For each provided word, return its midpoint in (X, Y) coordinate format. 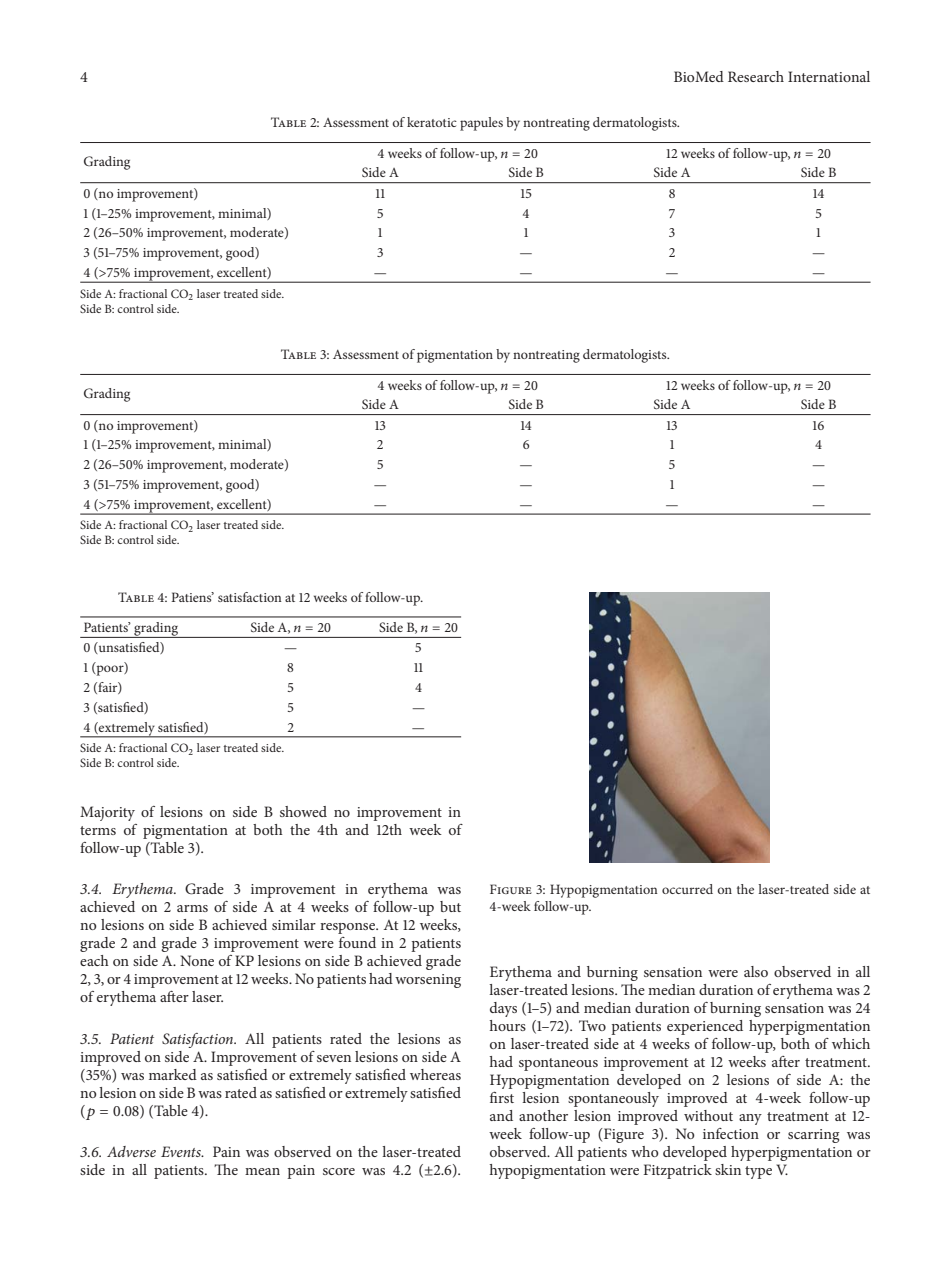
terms (98, 830)
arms (192, 908)
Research (756, 76)
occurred (687, 889)
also (756, 971)
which (851, 1043)
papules (481, 124)
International (829, 76)
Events (182, 1151)
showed (303, 811)
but (450, 906)
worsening (428, 981)
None (197, 960)
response (349, 928)
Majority (107, 813)
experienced (705, 1027)
